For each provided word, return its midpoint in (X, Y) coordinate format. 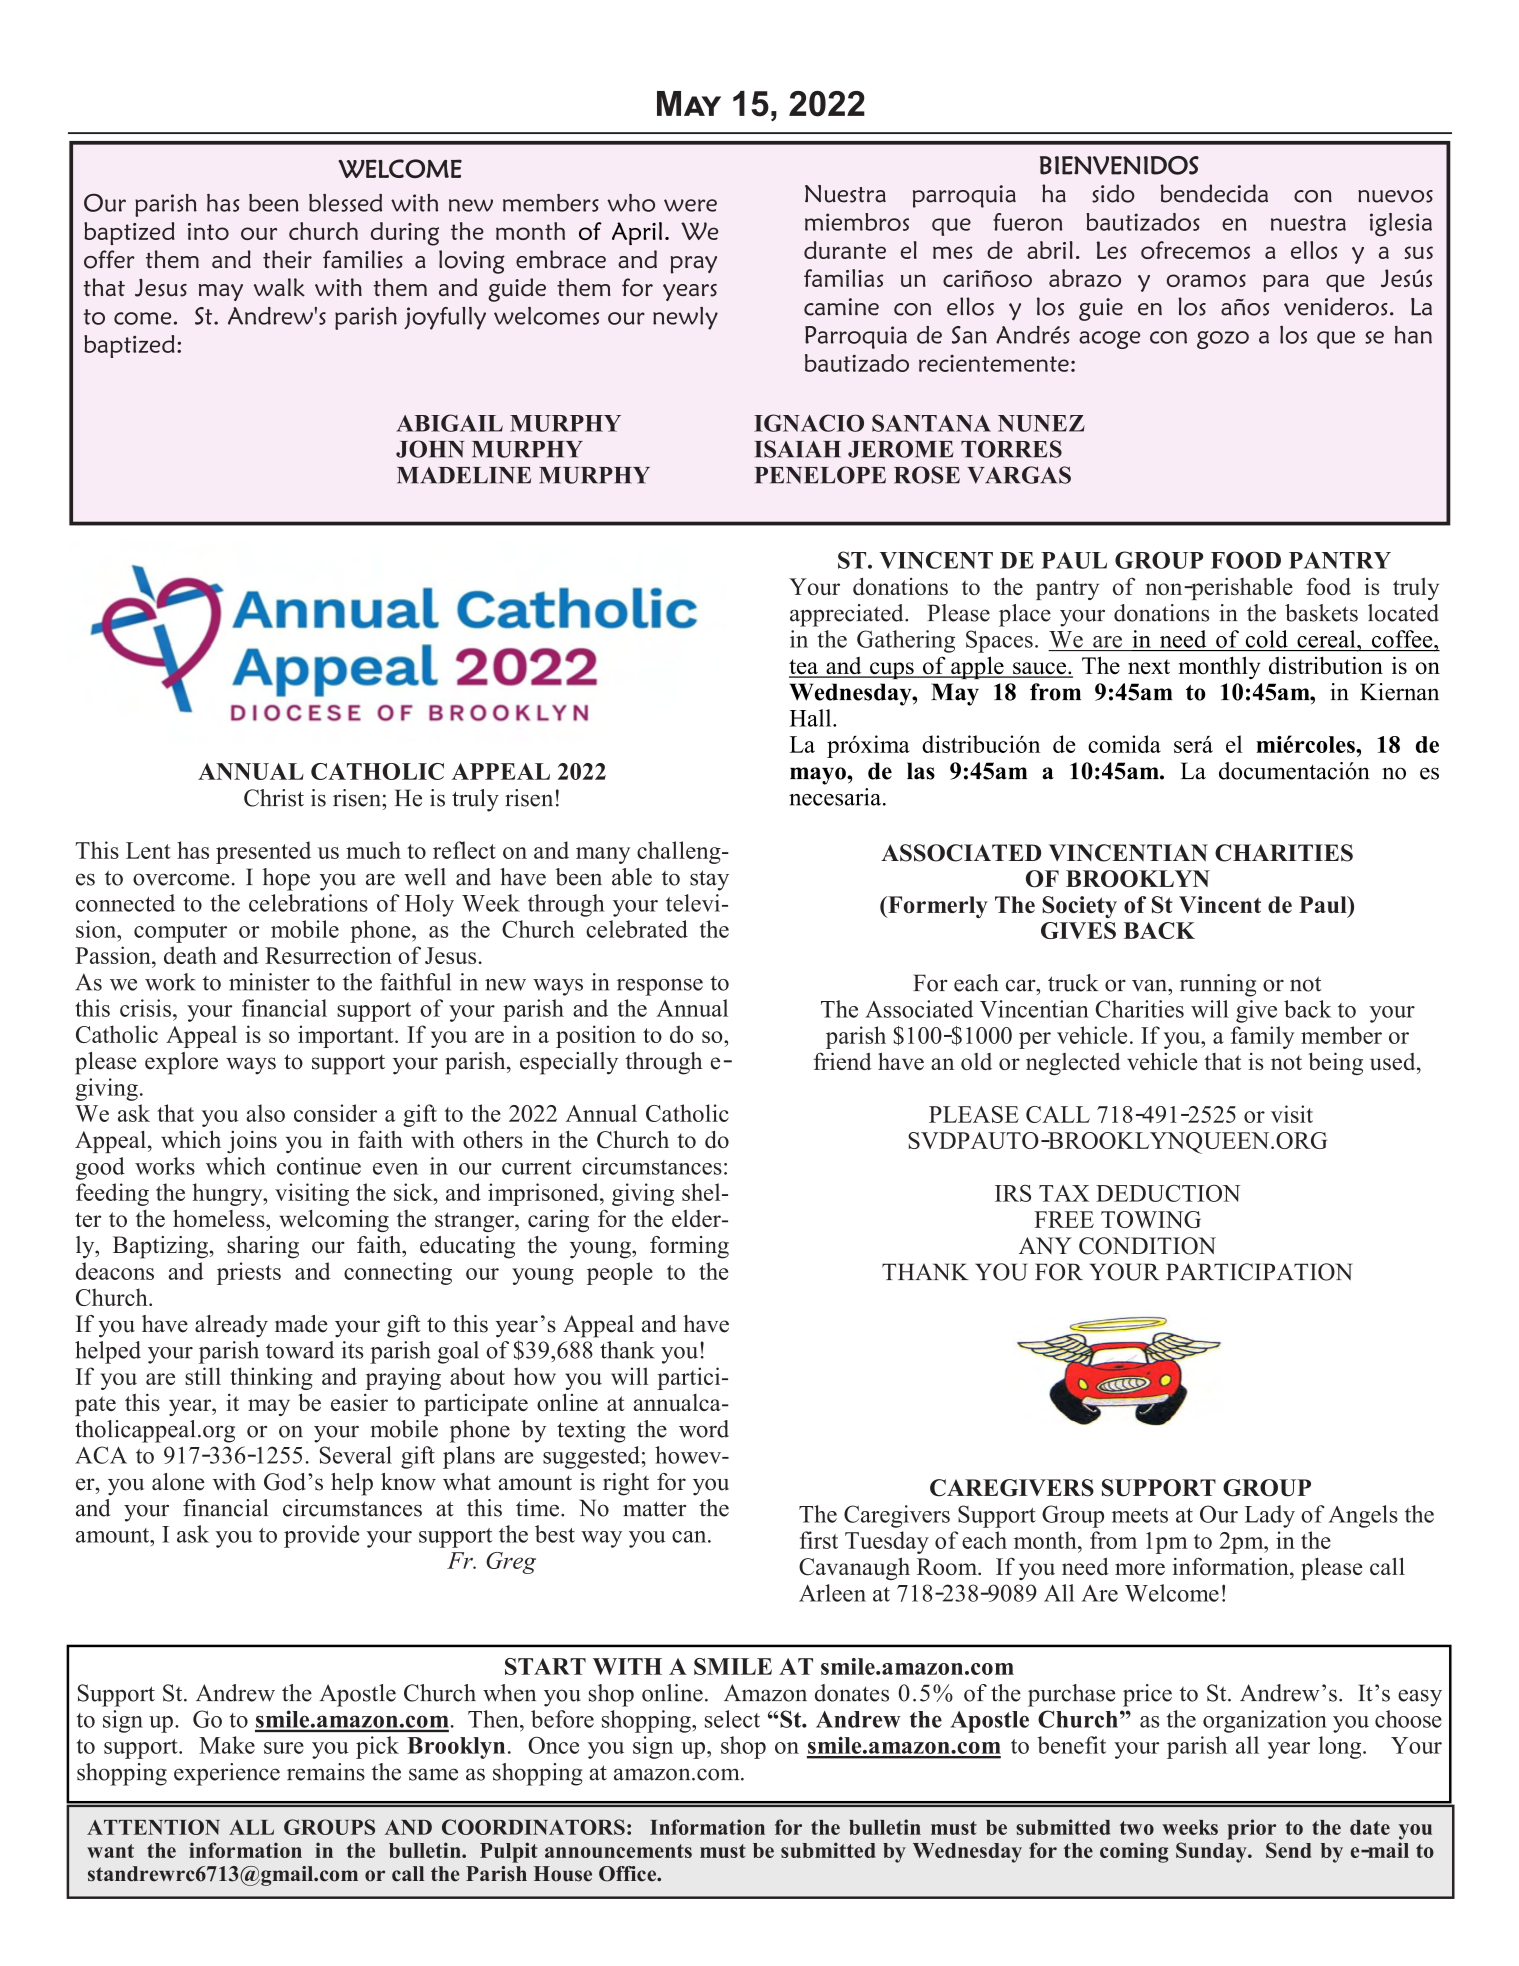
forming (689, 1247)
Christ (274, 798)
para (1286, 283)
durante (845, 250)
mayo (819, 776)
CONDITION (1147, 1246)
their (287, 259)
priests (249, 1273)
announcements (618, 1851)
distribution (1326, 665)
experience (227, 1774)
